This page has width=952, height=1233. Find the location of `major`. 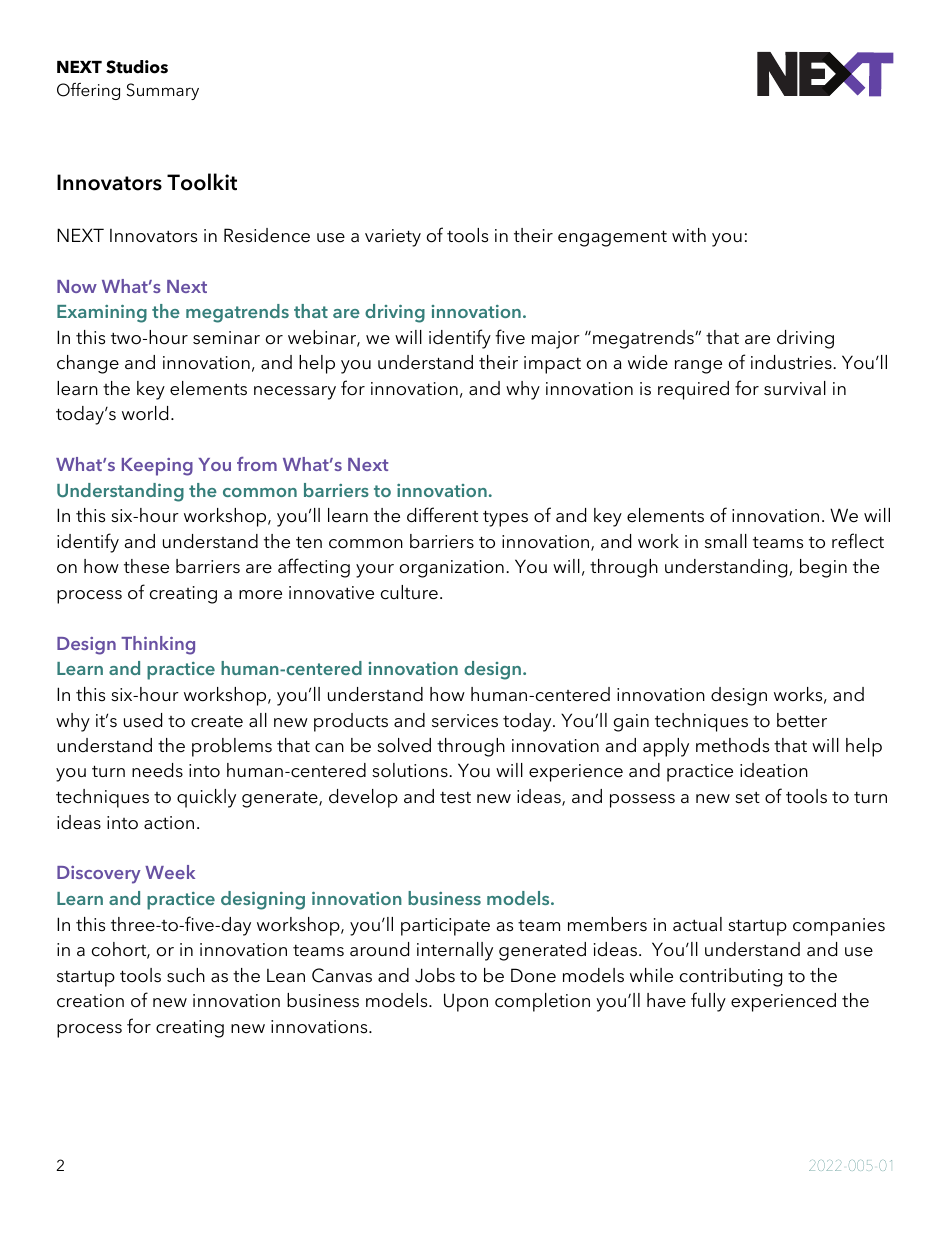

major is located at coordinates (556, 340).
